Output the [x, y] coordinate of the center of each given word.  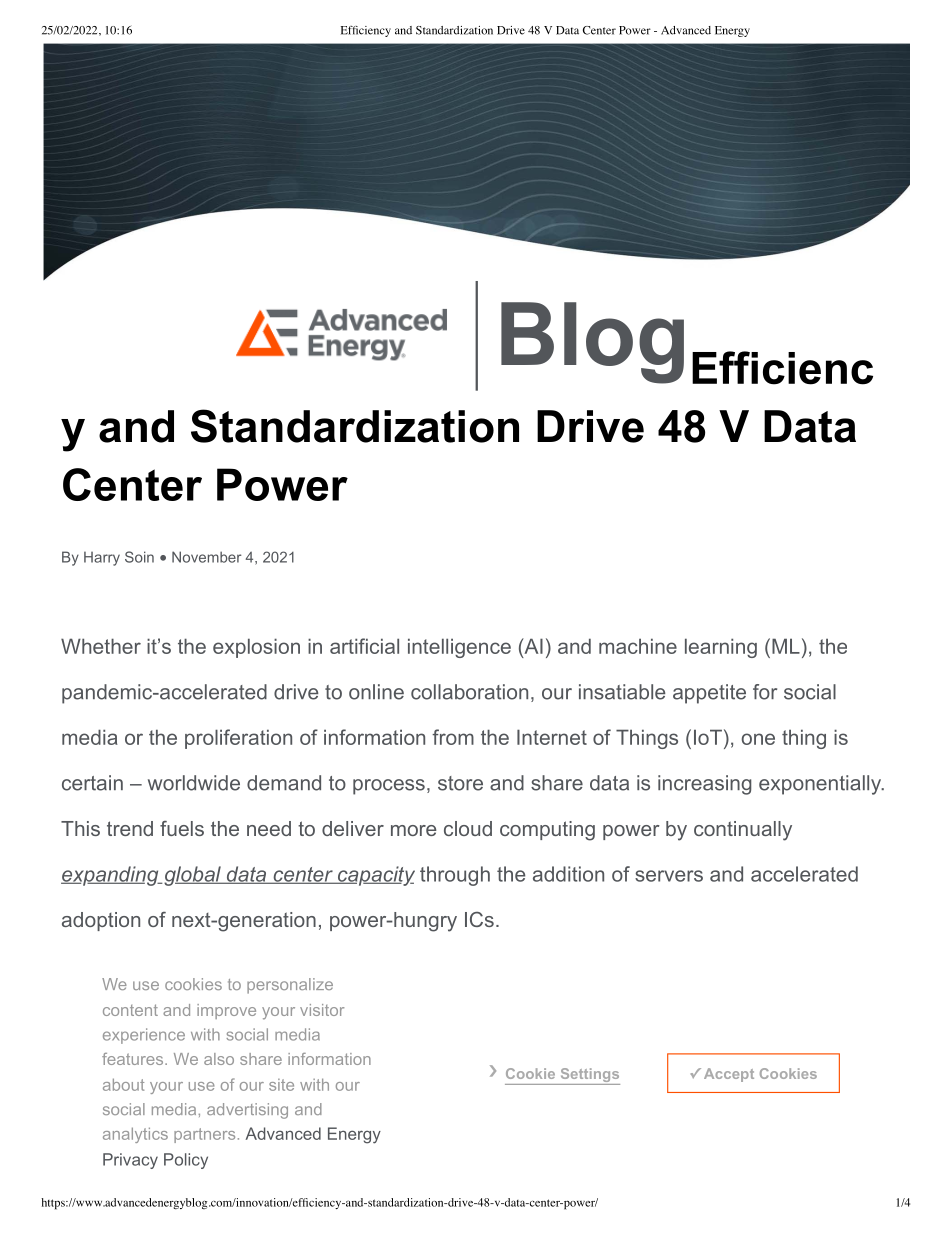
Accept [729, 1075]
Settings [589, 1076]
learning [721, 648]
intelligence [459, 648]
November [206, 557]
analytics [135, 1135]
